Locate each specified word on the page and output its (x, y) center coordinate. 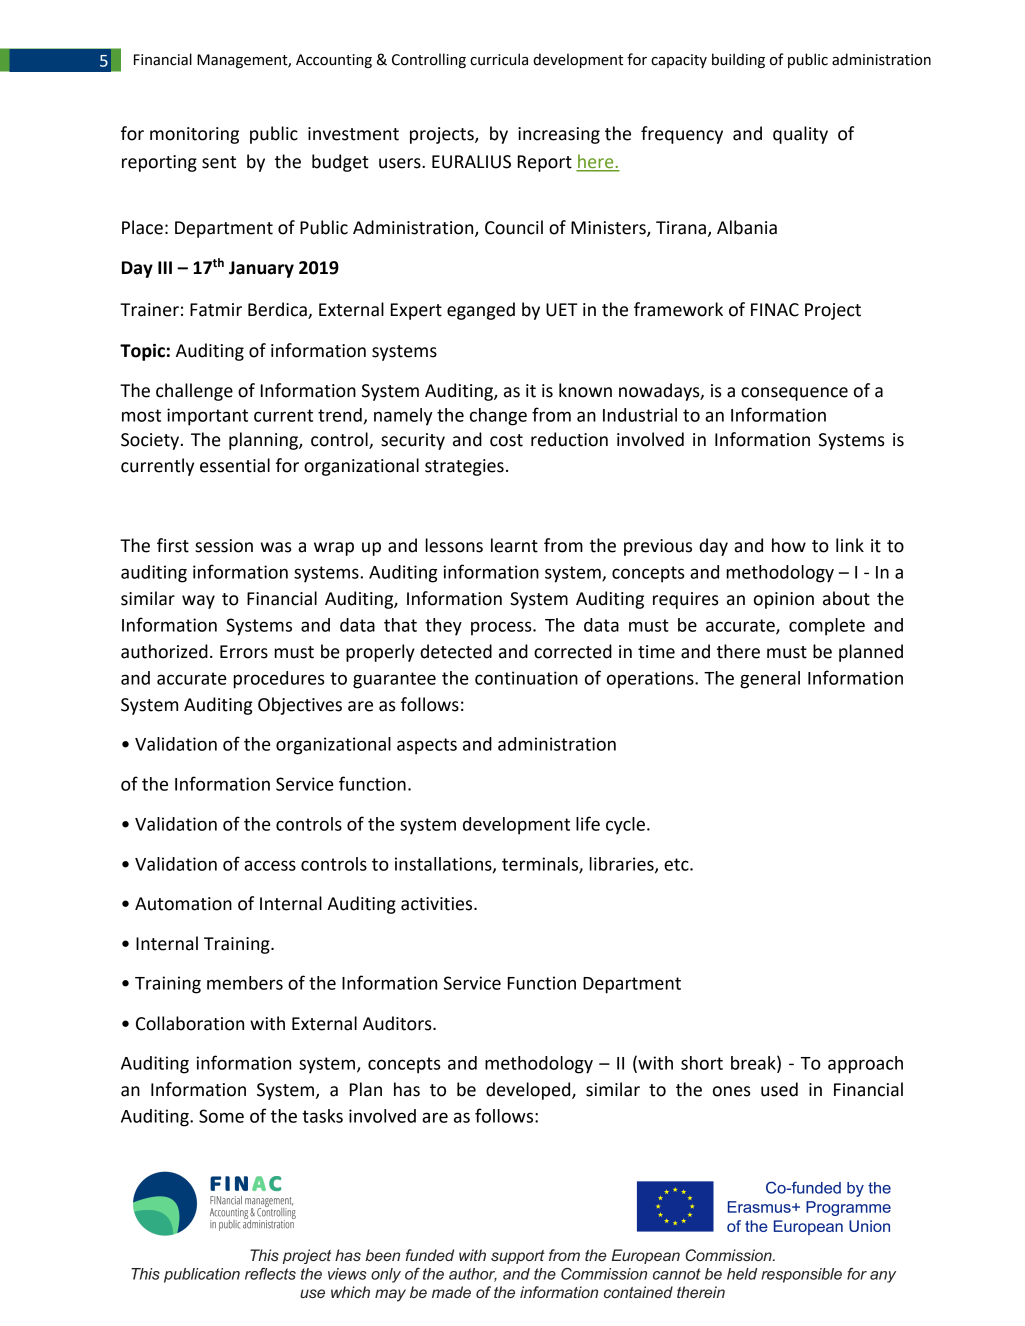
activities (438, 904)
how (789, 545)
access (270, 865)
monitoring (194, 135)
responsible (801, 1275)
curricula (499, 59)
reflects (270, 1274)
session (224, 546)
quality (800, 135)
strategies (464, 467)
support (518, 1257)
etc (677, 864)
